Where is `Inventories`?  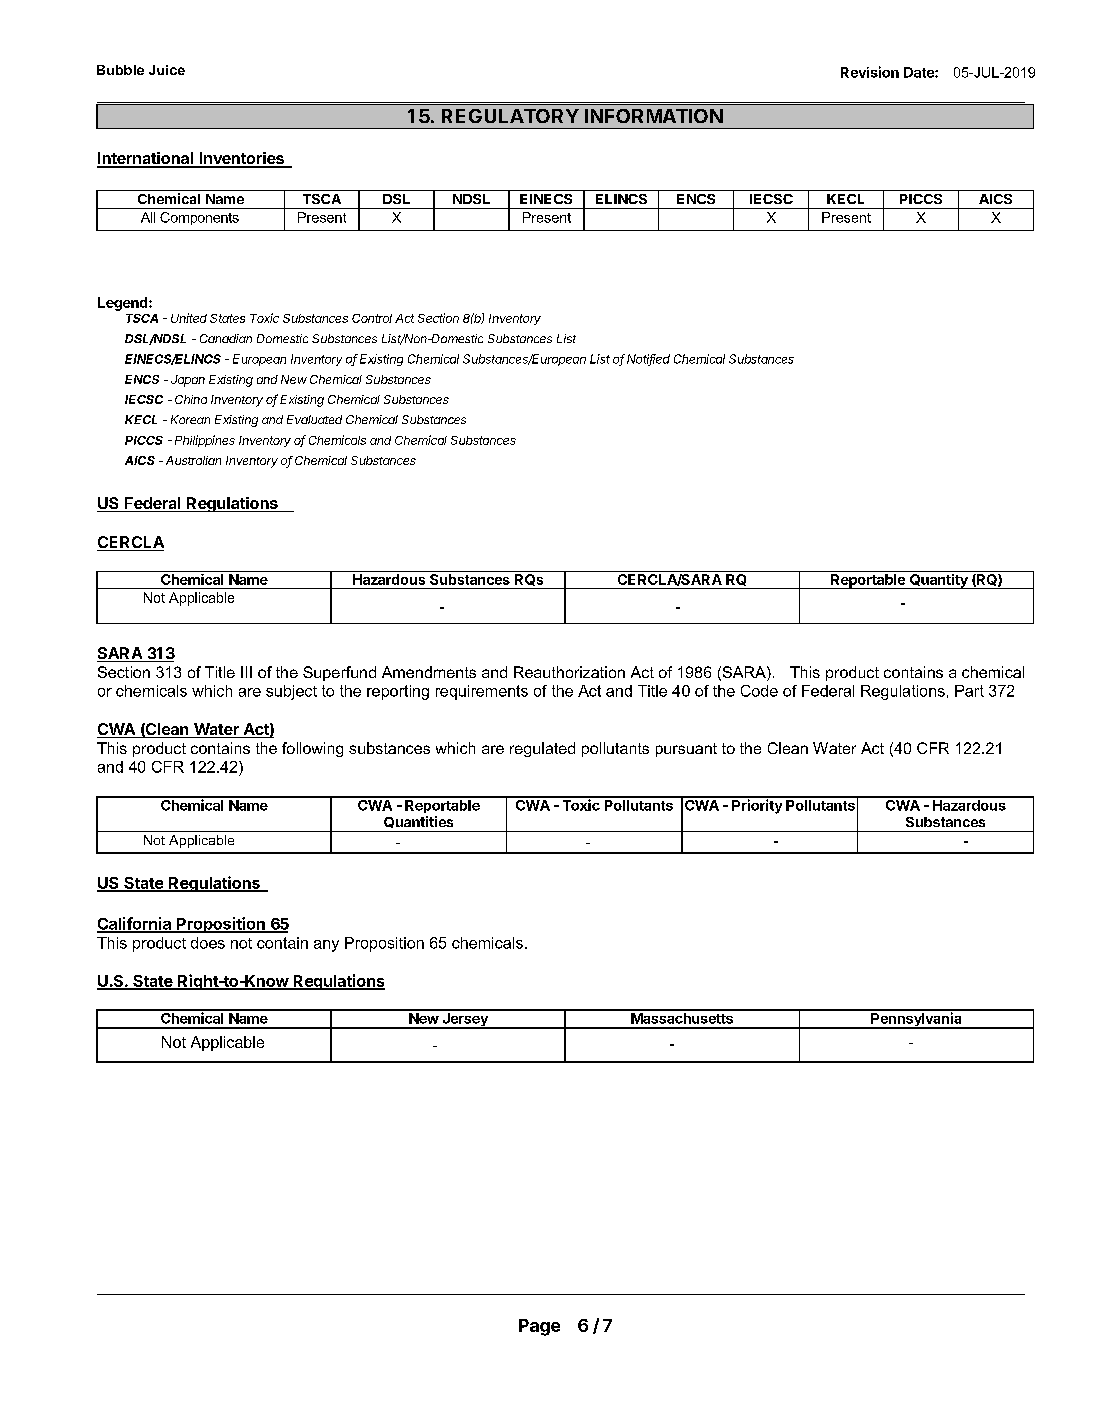
Inventories is located at coordinates (241, 159).
